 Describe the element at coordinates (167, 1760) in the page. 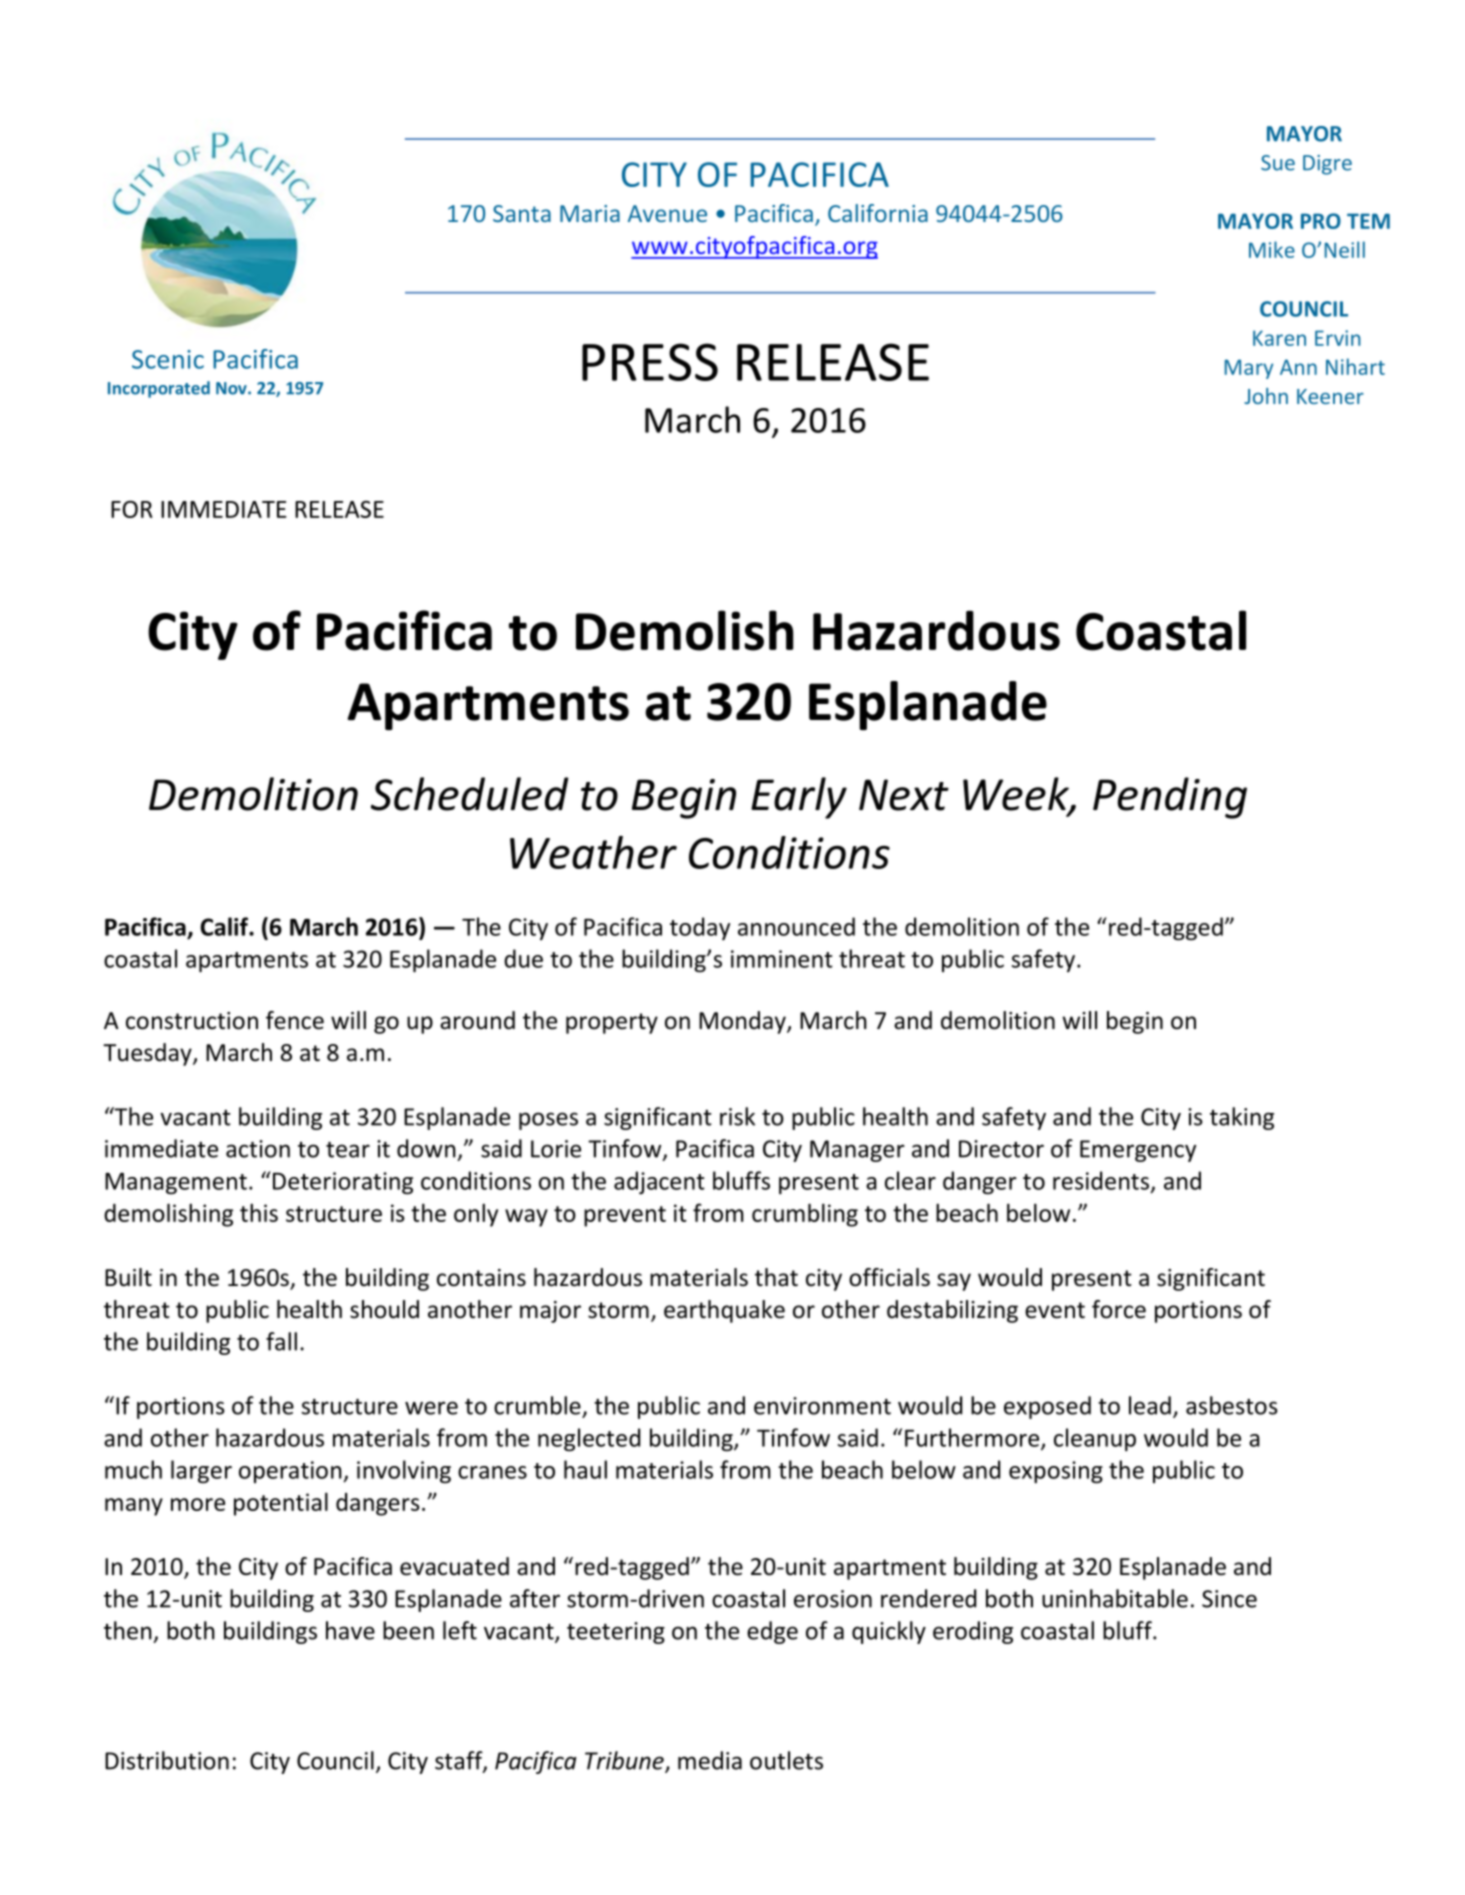

I see `Distribution` at that location.
